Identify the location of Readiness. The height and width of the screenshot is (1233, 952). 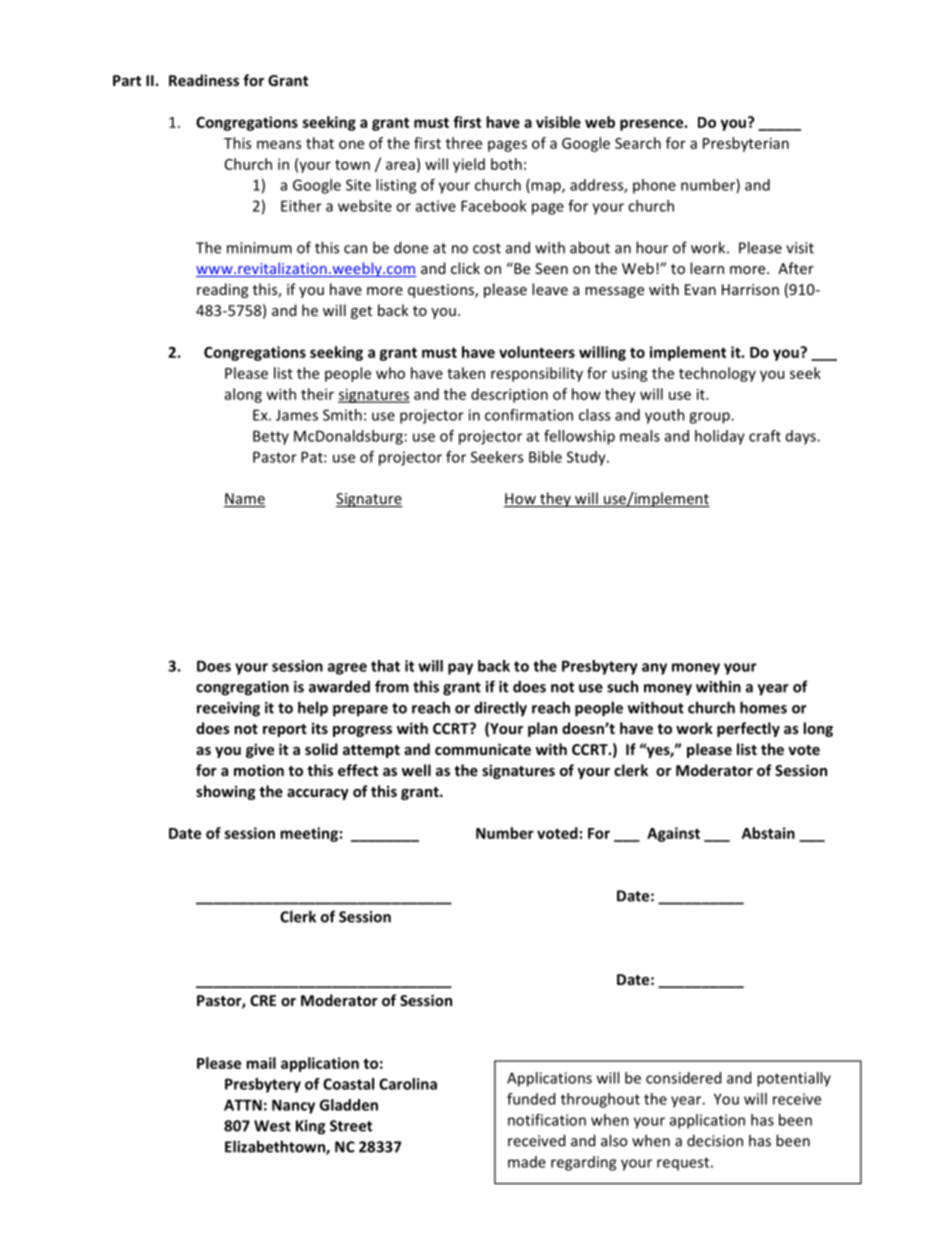
(204, 80).
